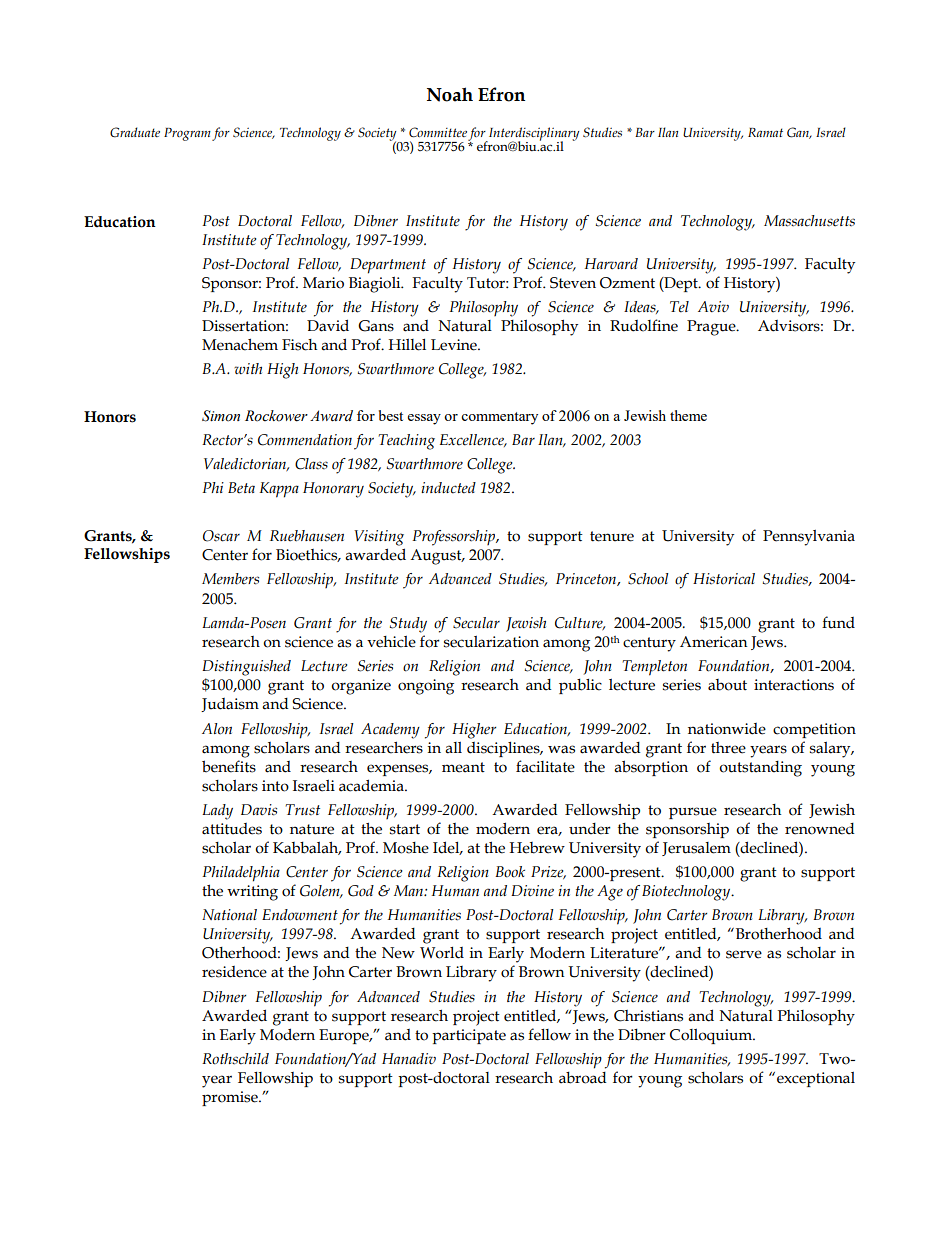  What do you see at coordinates (230, 579) in the screenshot?
I see `Members` at bounding box center [230, 579].
